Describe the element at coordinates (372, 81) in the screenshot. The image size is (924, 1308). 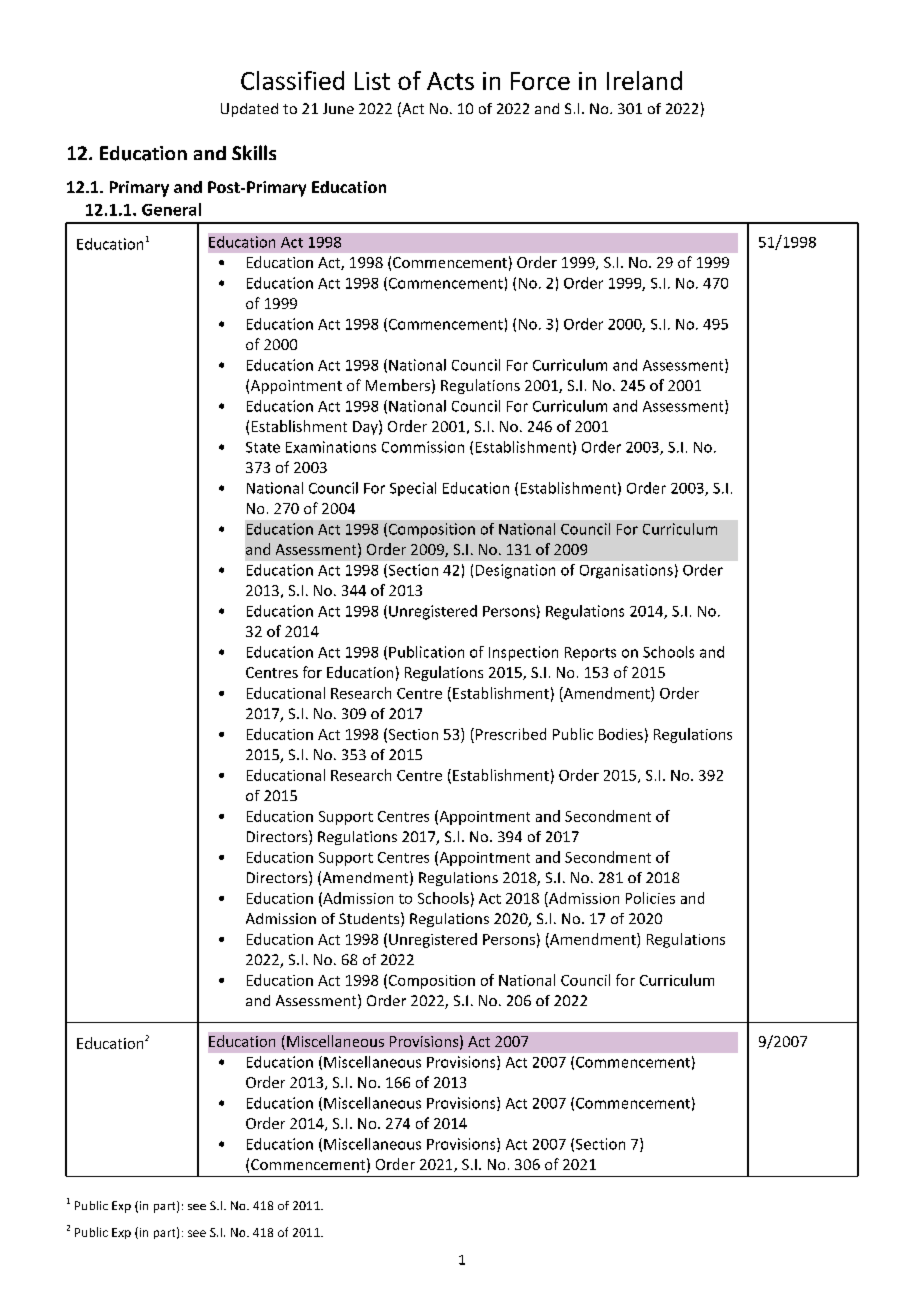
I see `List` at that location.
